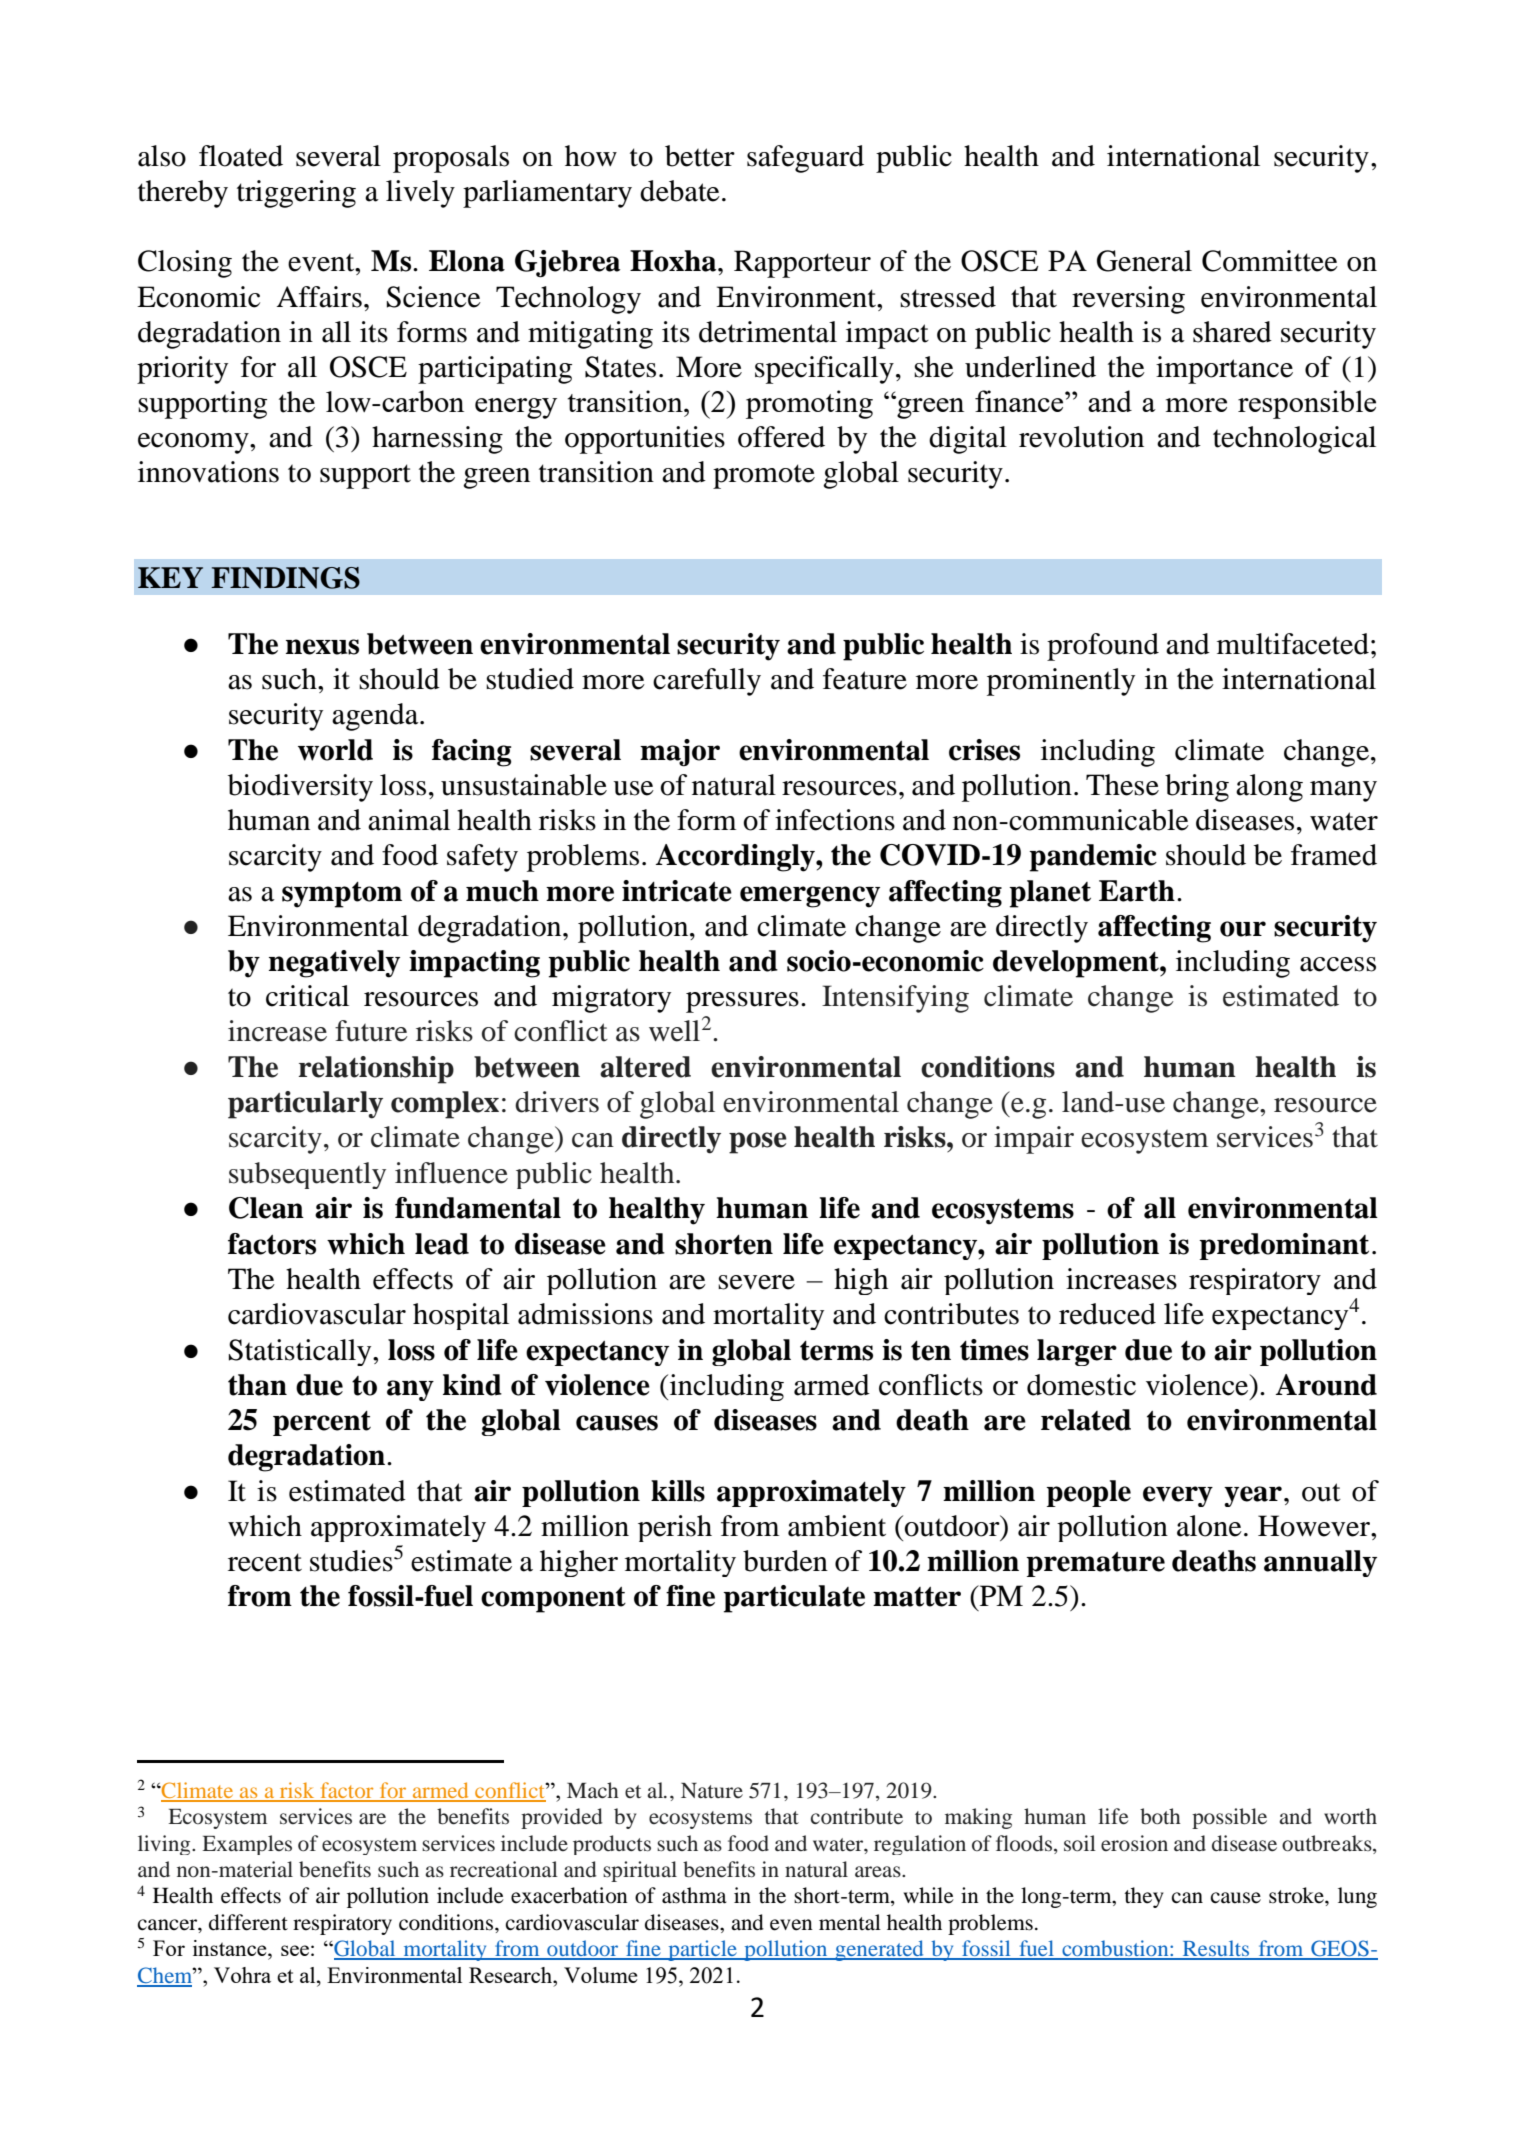  Describe the element at coordinates (805, 159) in the document. I see `safeguard` at that location.
